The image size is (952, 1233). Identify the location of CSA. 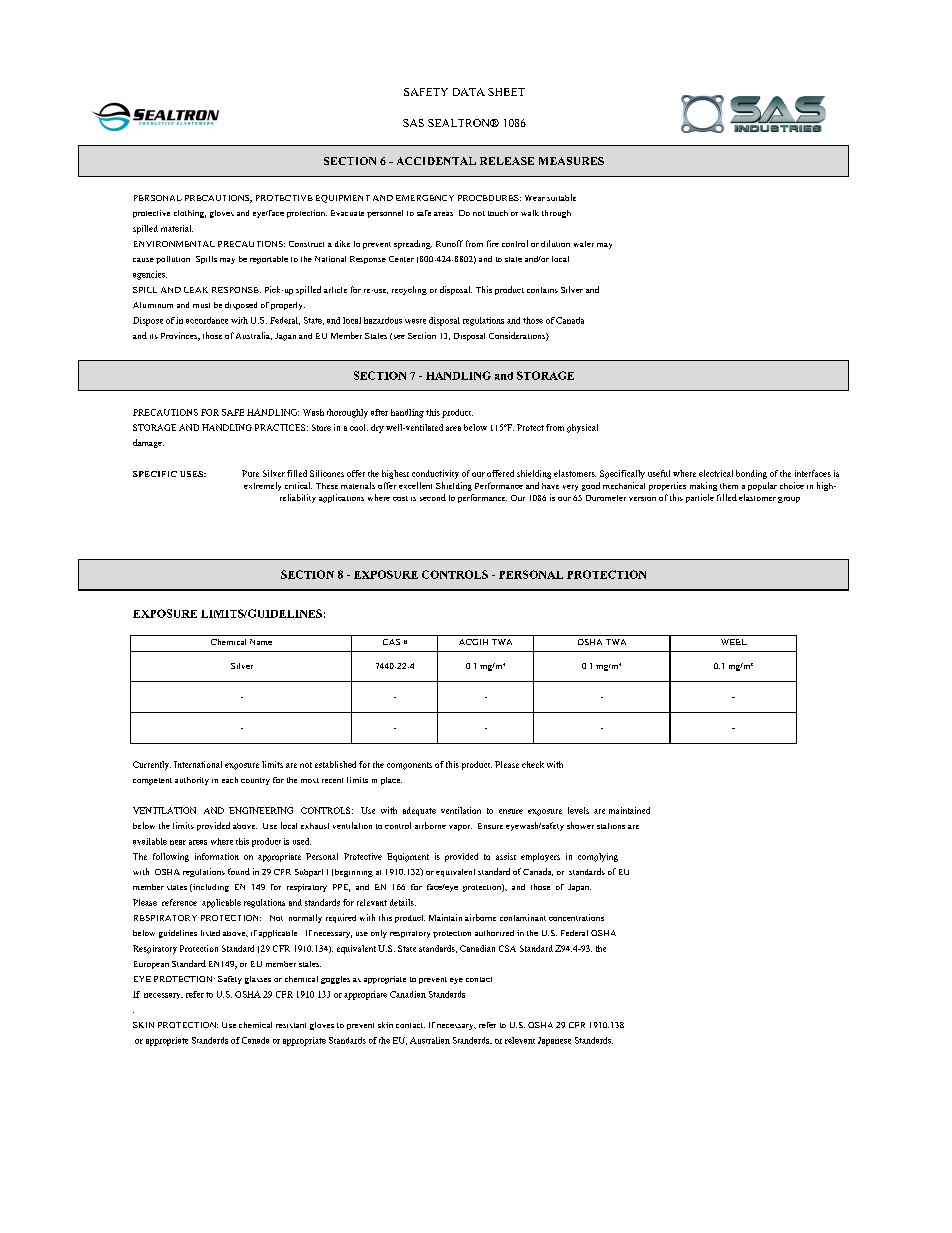
(507, 948).
